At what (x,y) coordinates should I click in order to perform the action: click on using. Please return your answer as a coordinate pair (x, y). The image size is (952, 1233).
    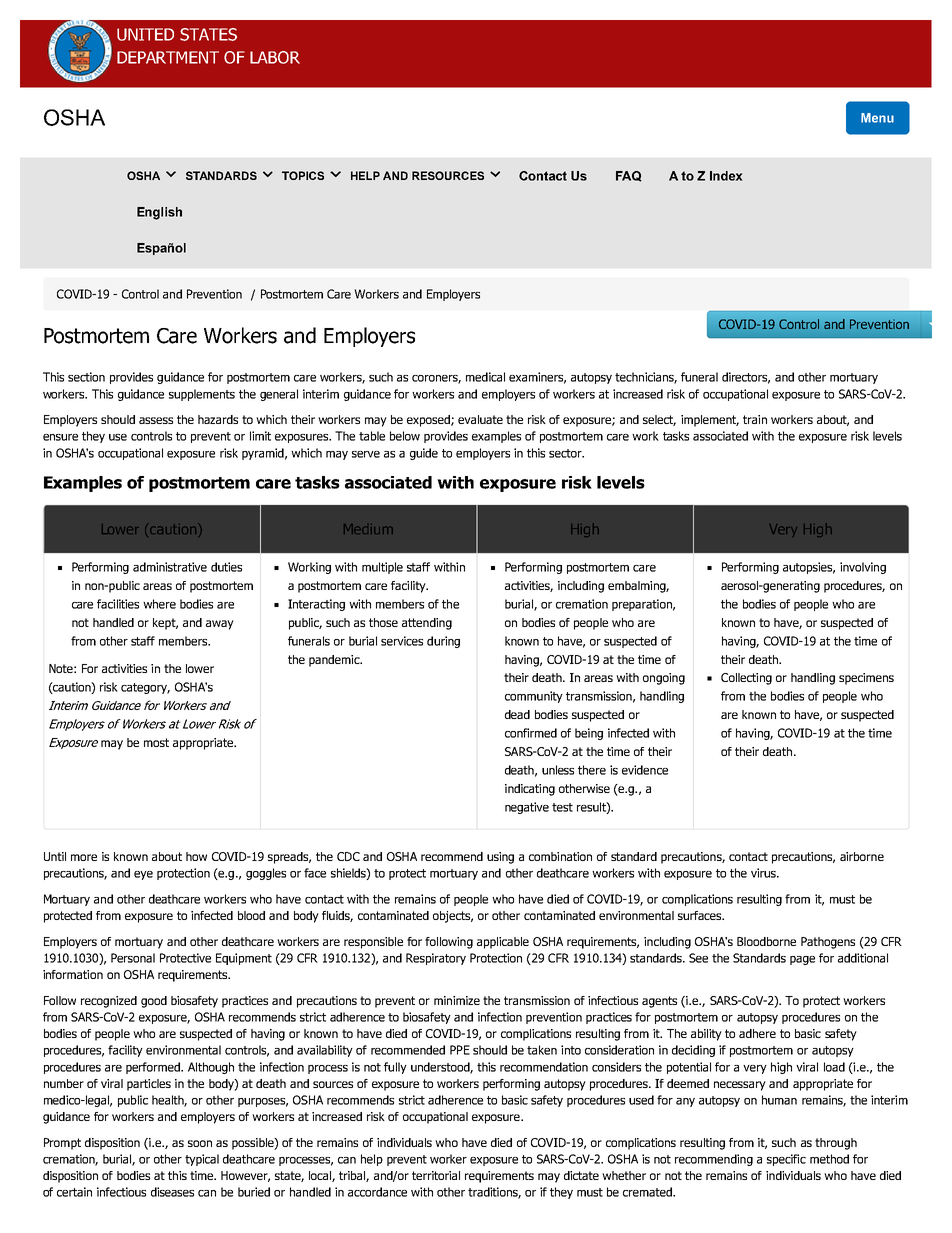
    Looking at the image, I should click on (500, 858).
